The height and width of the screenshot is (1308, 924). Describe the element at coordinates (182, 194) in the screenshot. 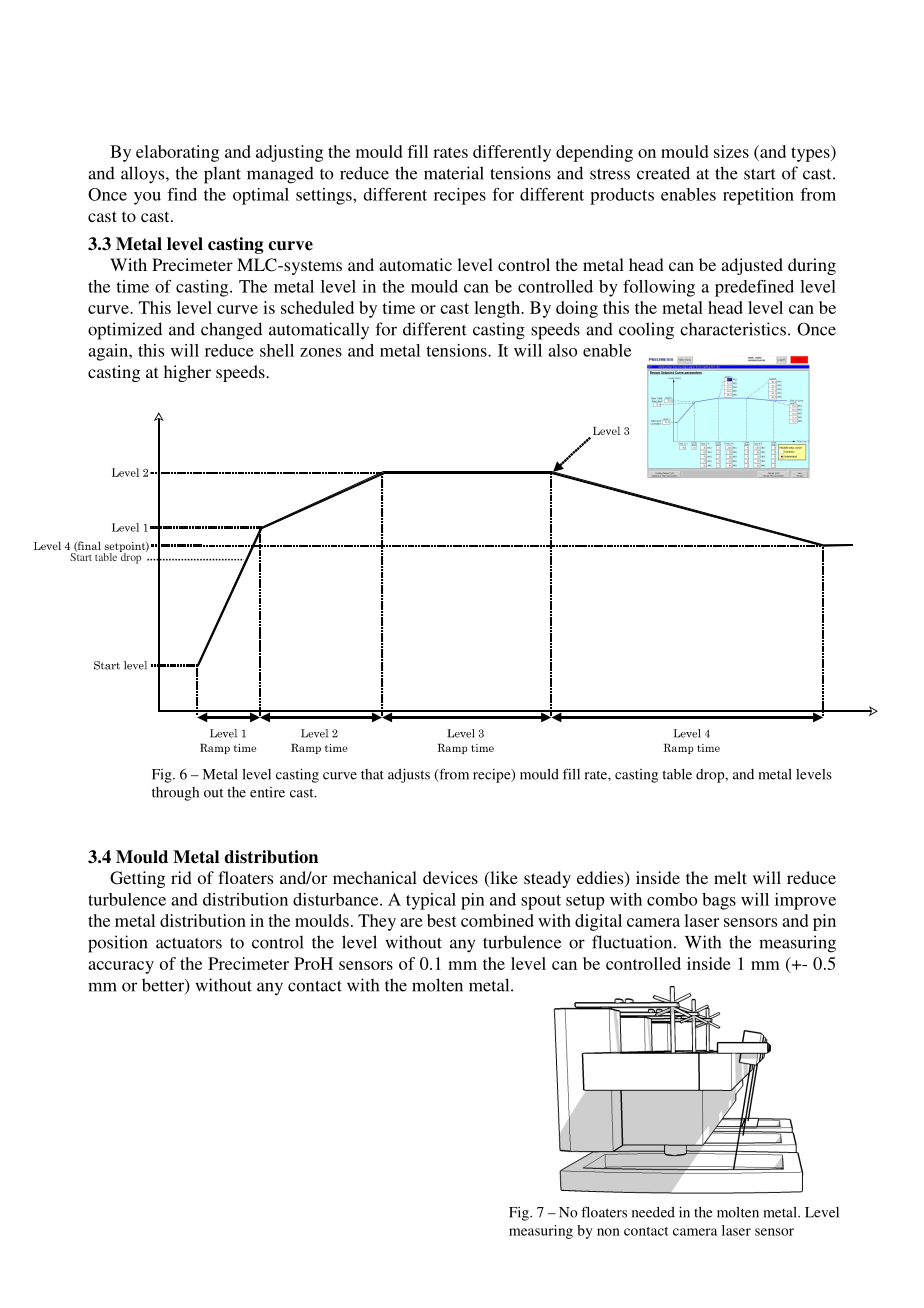

I see `find` at that location.
